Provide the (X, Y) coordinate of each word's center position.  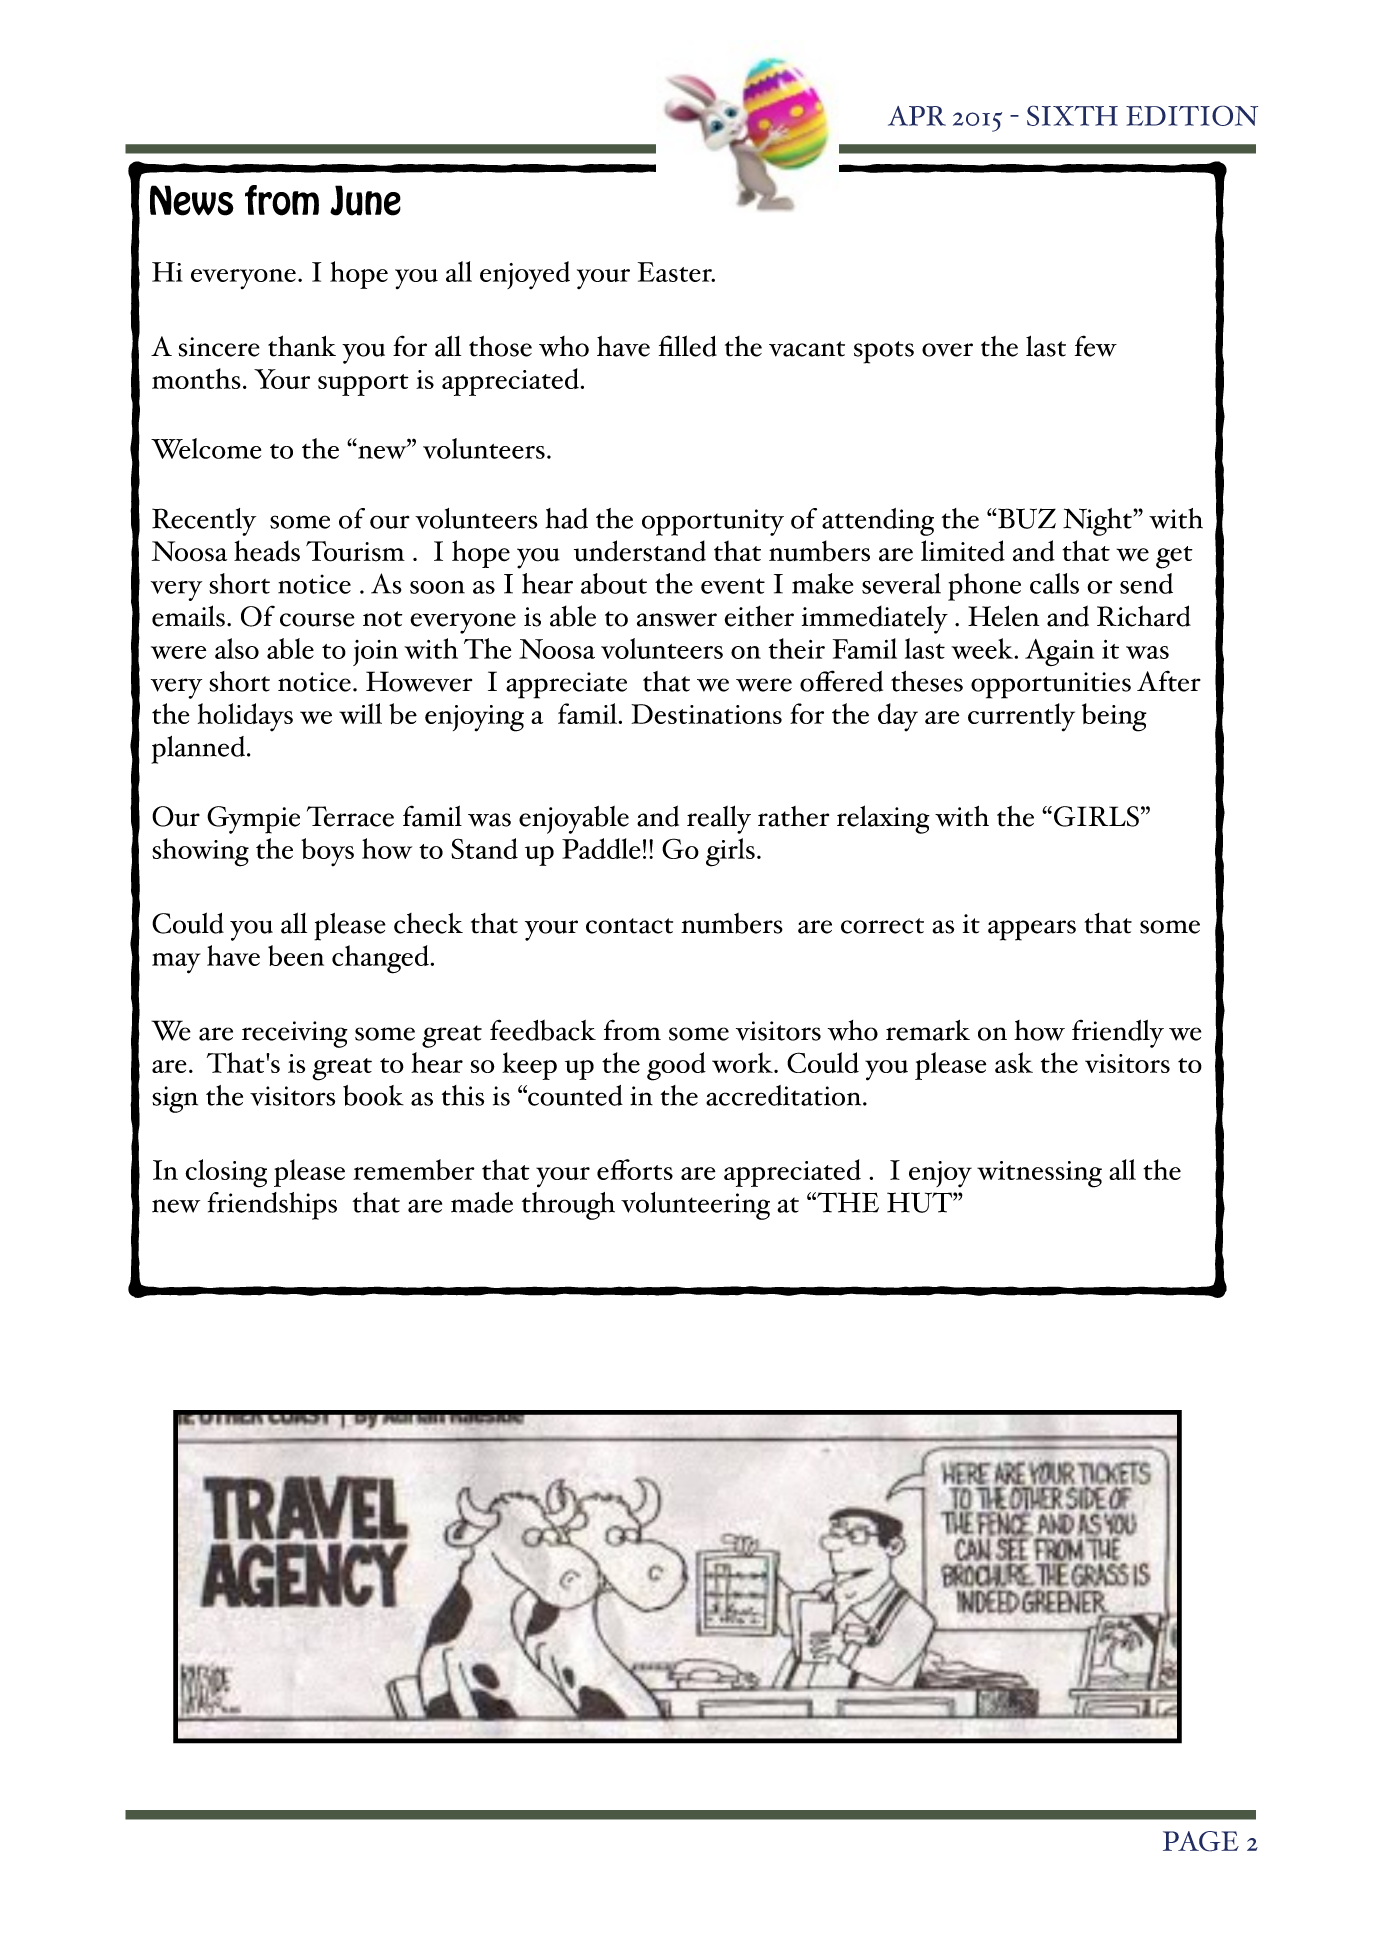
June (365, 200)
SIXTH (1072, 115)
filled (688, 346)
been (296, 955)
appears (1032, 930)
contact (629, 926)
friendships (272, 1206)
